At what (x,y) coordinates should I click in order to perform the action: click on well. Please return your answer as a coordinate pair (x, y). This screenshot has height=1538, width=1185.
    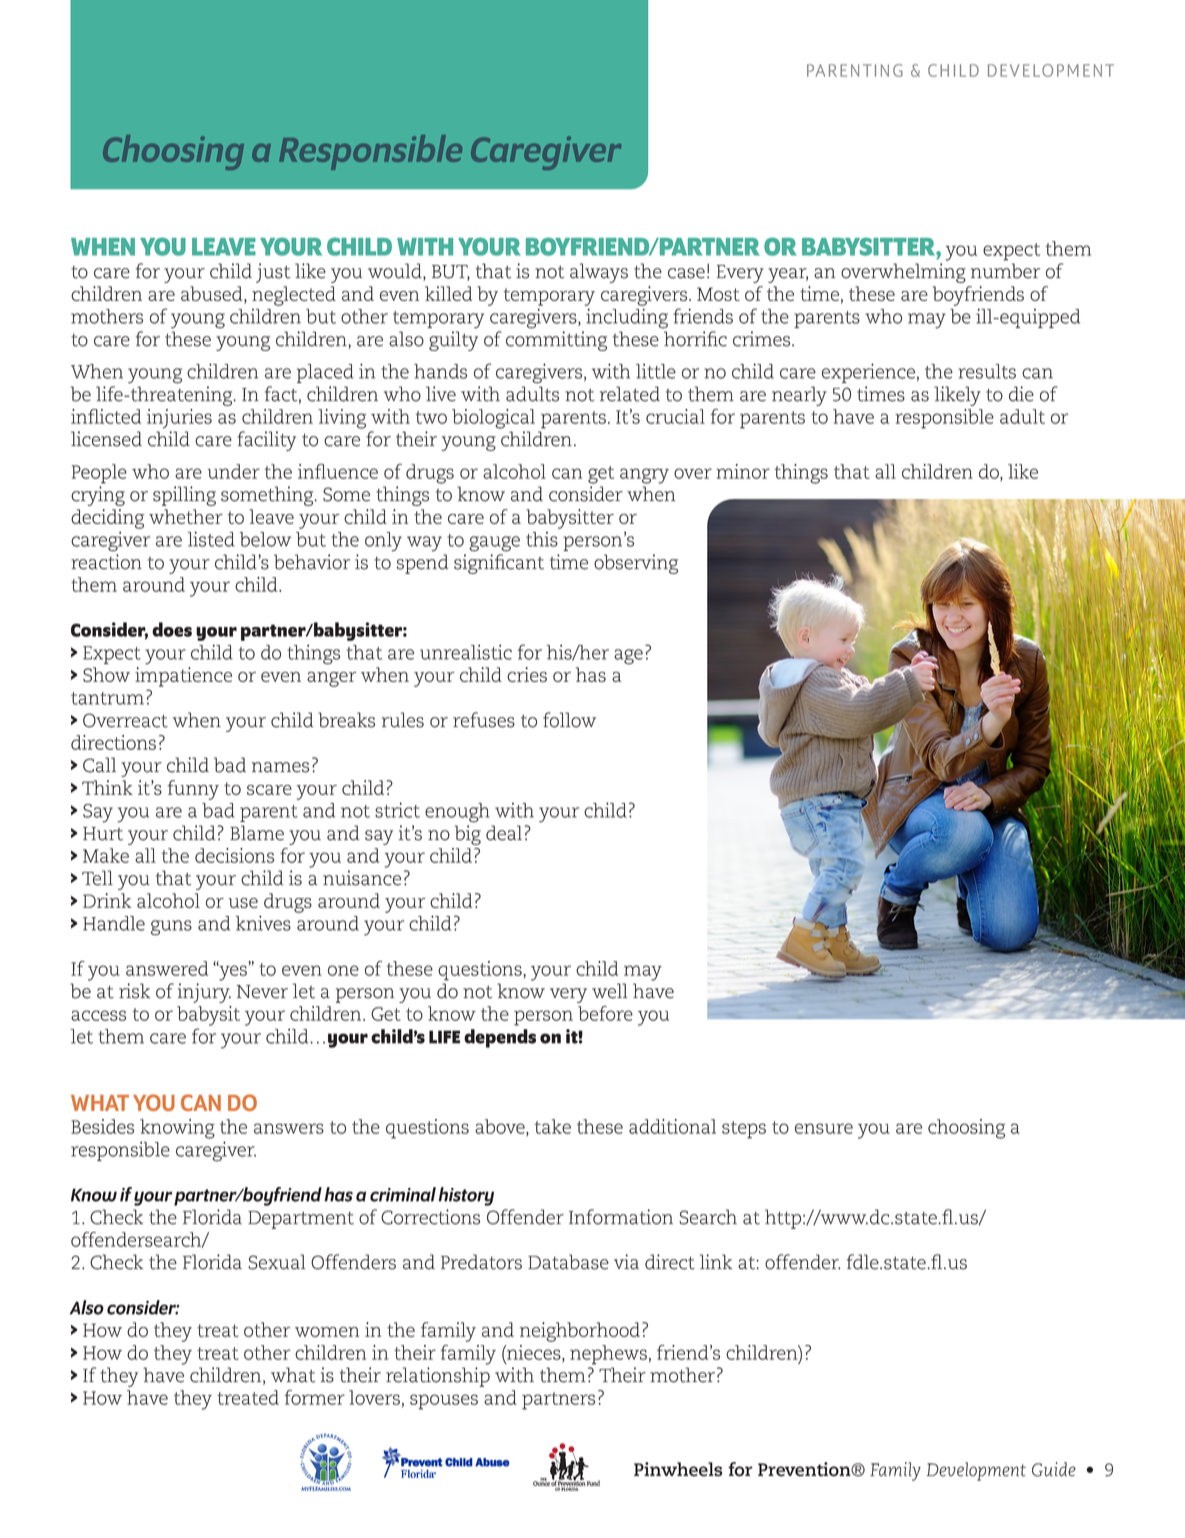
    Looking at the image, I should click on (609, 991).
